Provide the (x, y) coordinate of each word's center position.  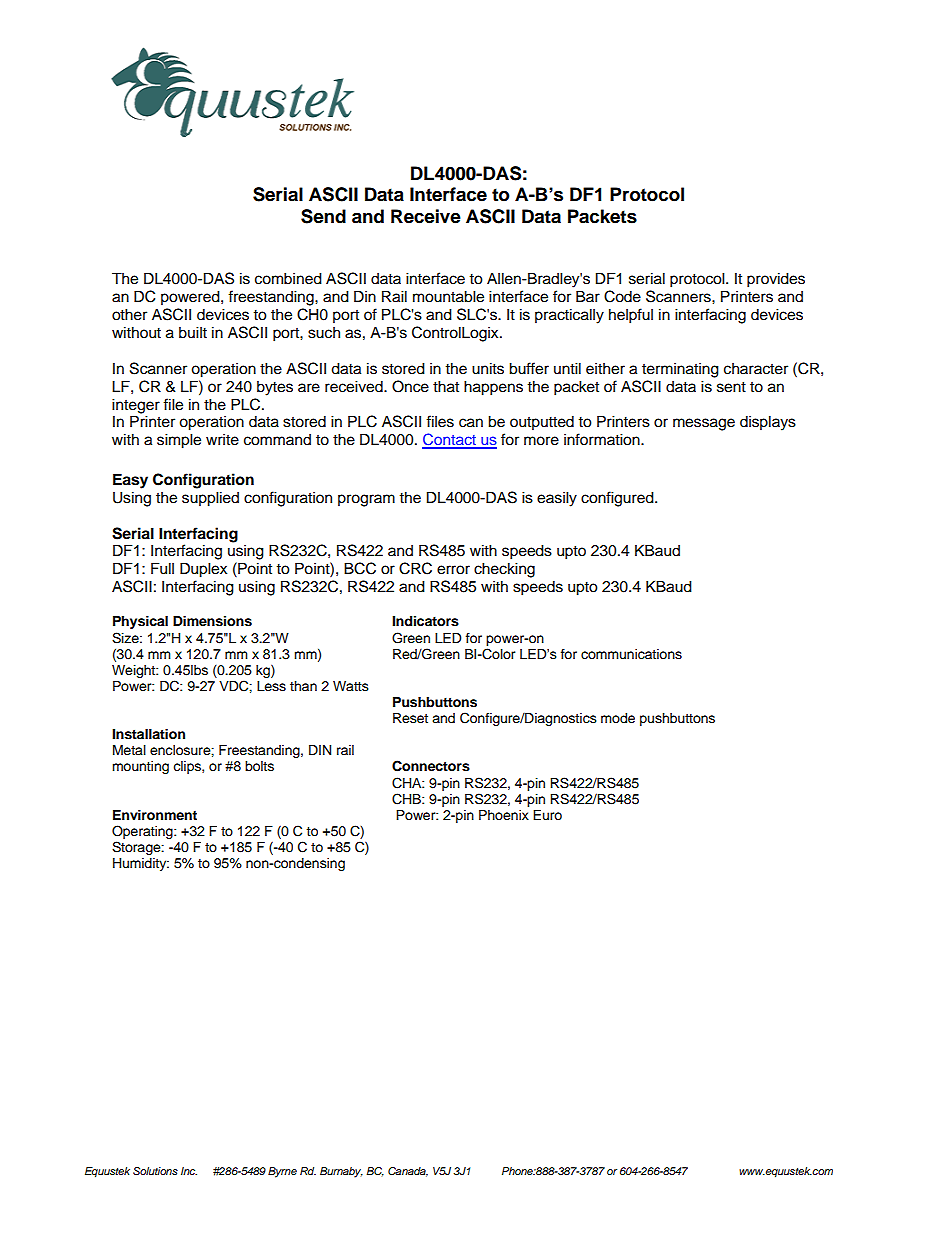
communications (631, 654)
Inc (189, 1171)
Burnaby (341, 1172)
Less (271, 686)
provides (776, 280)
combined (288, 278)
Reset (410, 718)
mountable (448, 296)
